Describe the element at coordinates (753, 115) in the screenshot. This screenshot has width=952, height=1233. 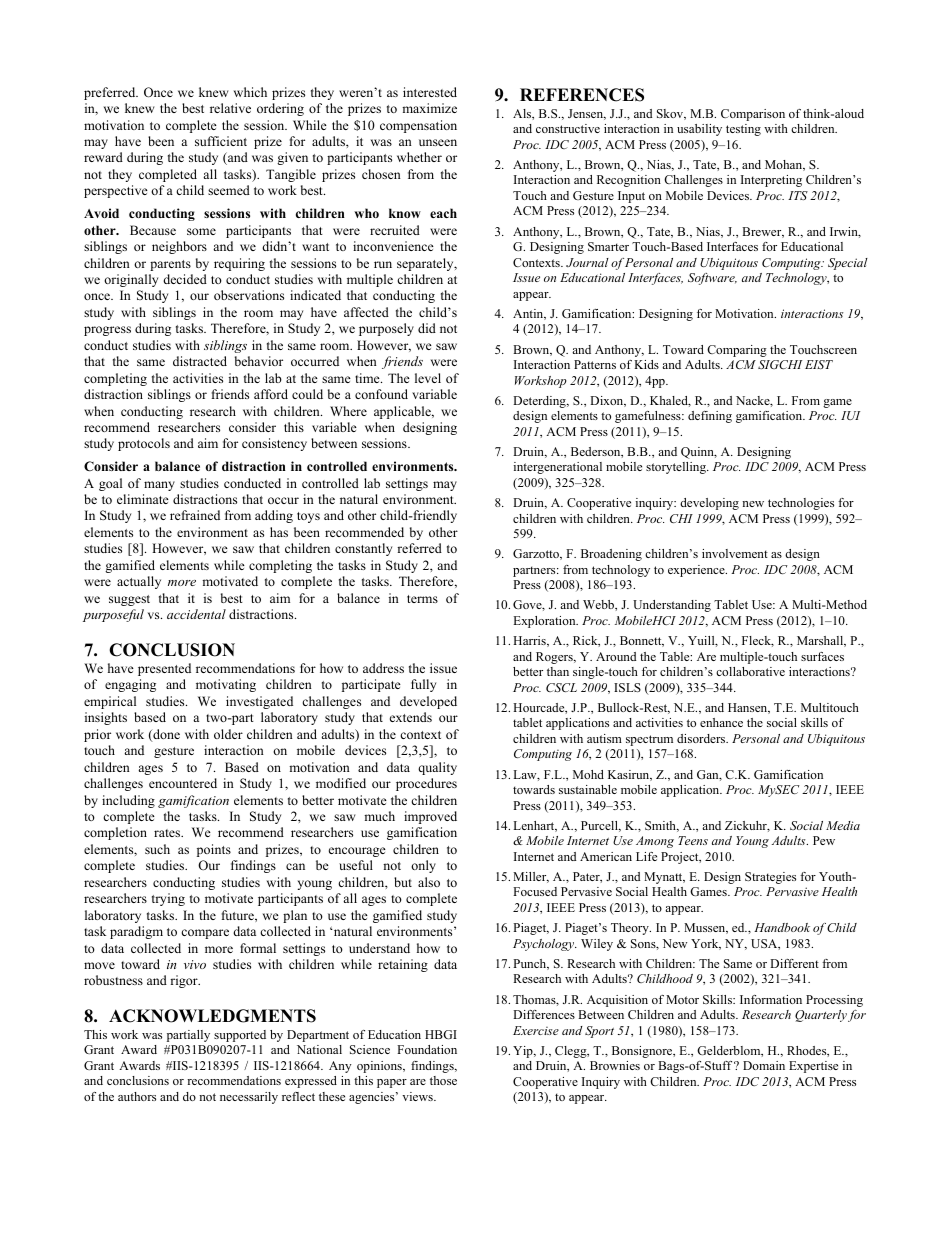
I see `Comparison` at that location.
